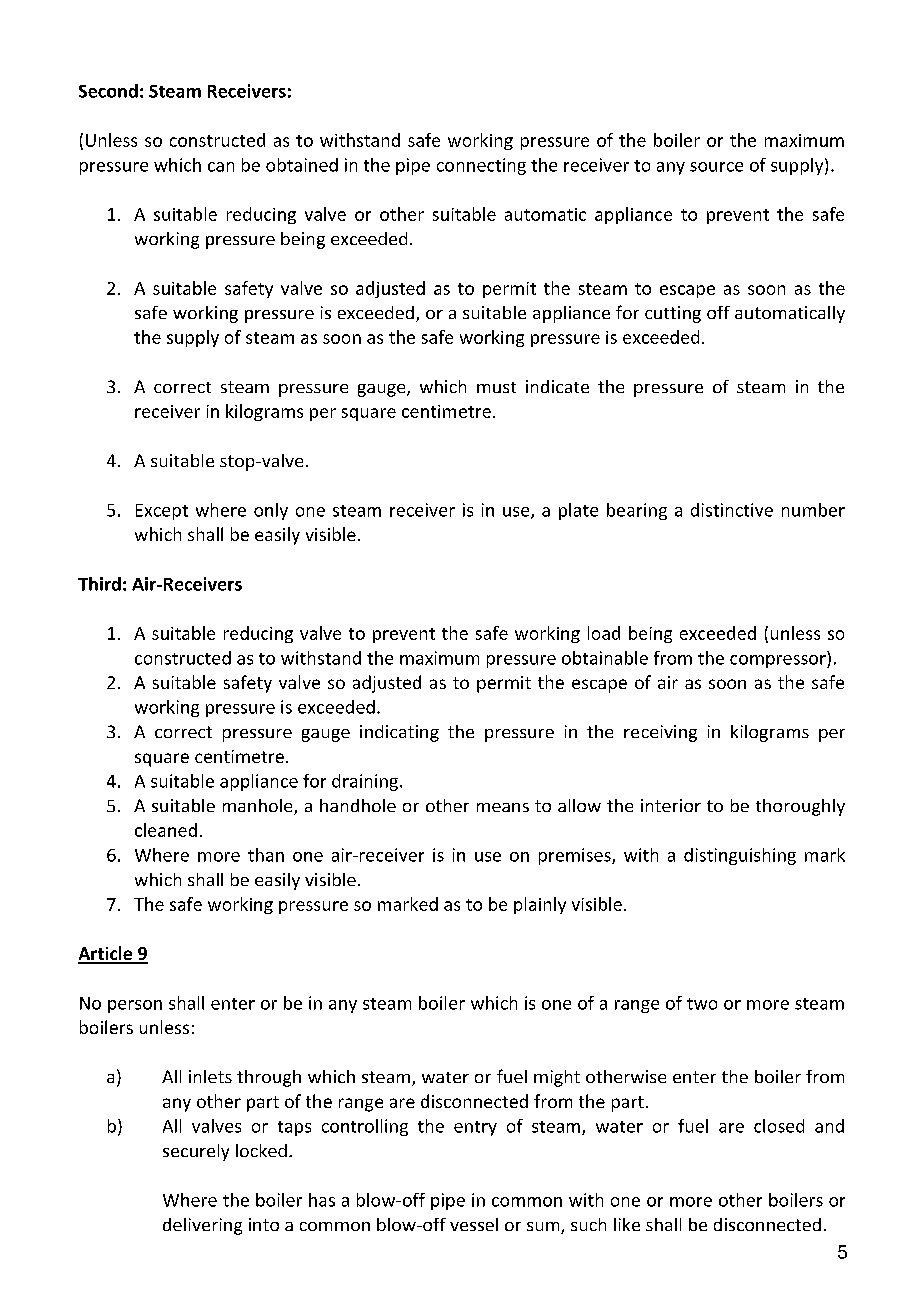  I want to click on Article, so click(106, 954).
